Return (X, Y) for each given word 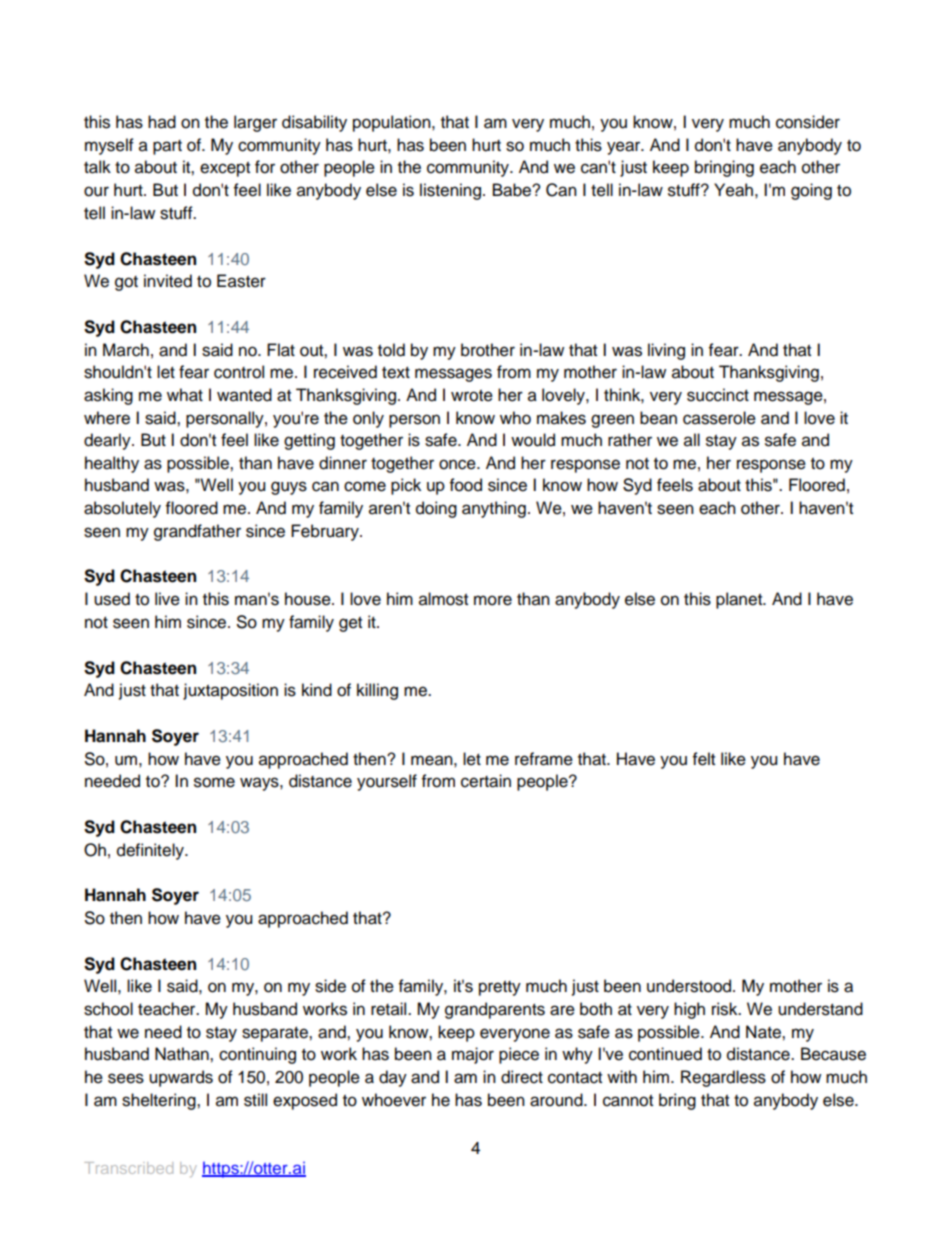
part (167, 147)
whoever (394, 1100)
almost (443, 599)
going (811, 191)
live (167, 599)
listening (450, 191)
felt (704, 759)
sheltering (160, 1101)
